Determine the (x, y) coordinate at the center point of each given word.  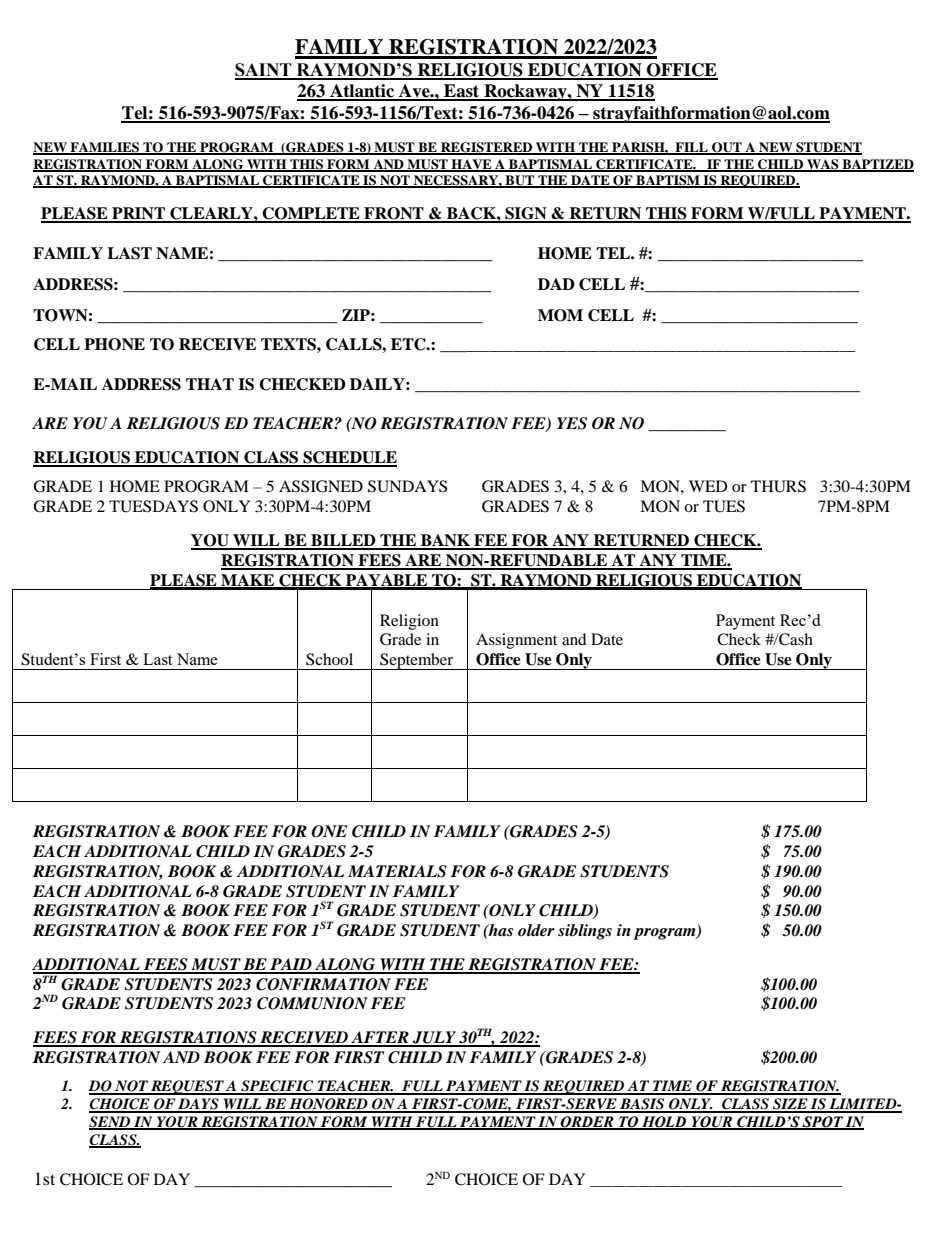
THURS (778, 486)
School (329, 659)
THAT (210, 384)
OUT (727, 148)
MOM (560, 315)
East (462, 92)
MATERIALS (397, 871)
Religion (409, 622)
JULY (435, 1038)
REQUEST (187, 1087)
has (500, 930)
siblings (585, 932)
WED (708, 486)
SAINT (264, 71)
